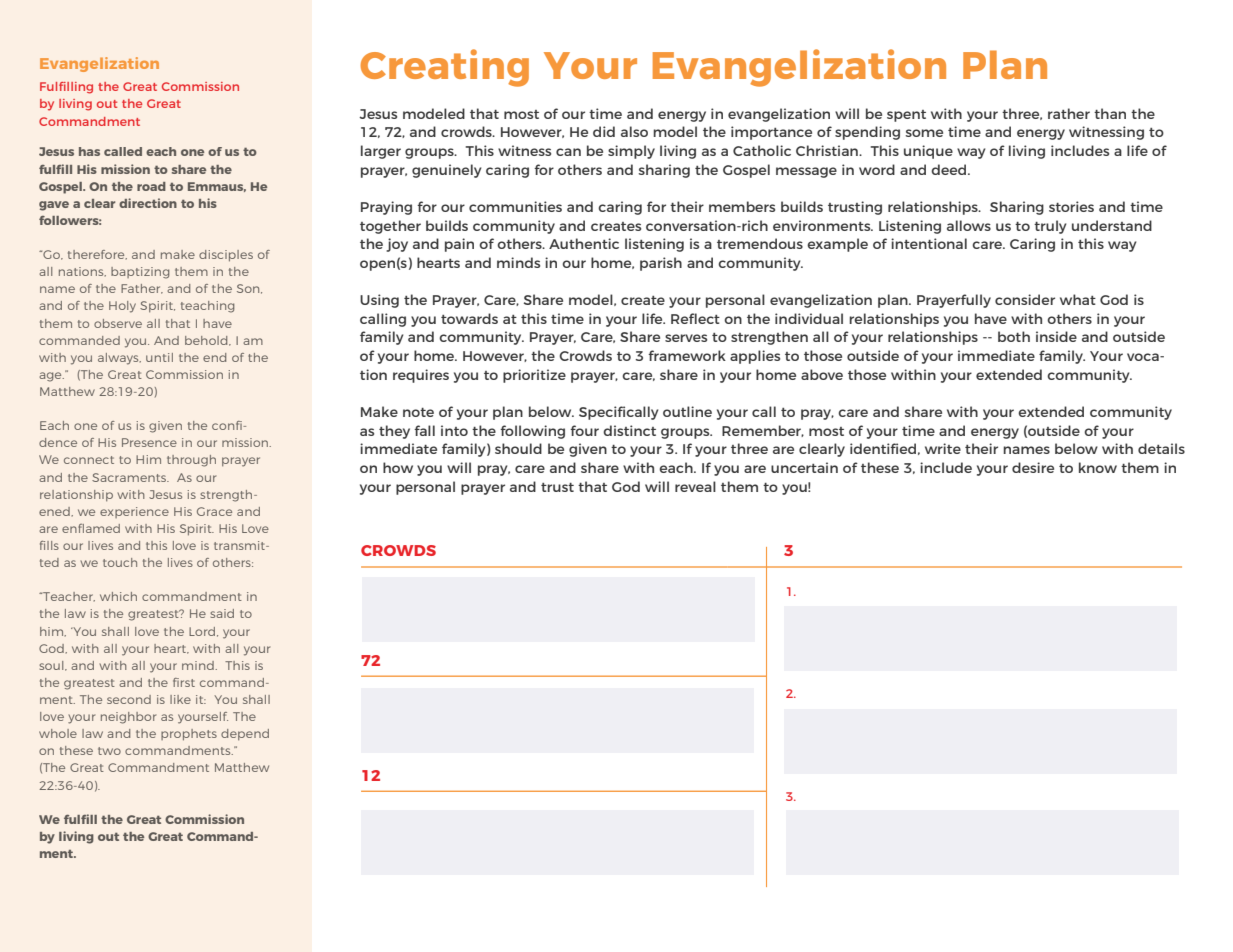 Image resolution: width=1233 pixels, height=952 pixels. Describe the element at coordinates (584, 243) in the screenshot. I see `Authentic` at that location.
